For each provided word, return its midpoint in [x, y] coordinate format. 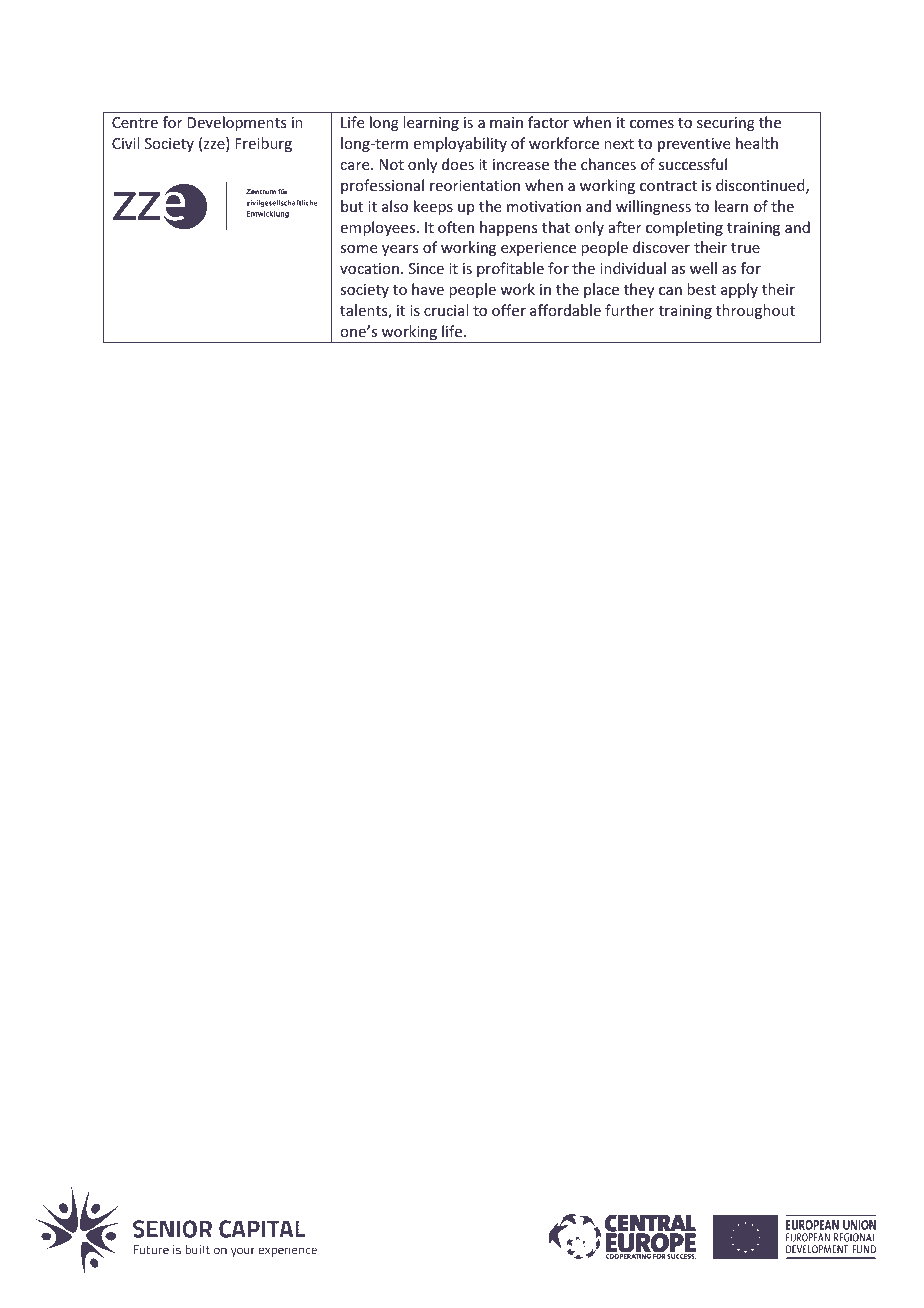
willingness [653, 207]
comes [652, 124]
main [506, 122]
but [352, 206]
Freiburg [263, 144]
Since [426, 268]
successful [693, 164]
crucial [446, 310]
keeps [433, 207]
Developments [236, 123]
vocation [369, 268]
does [458, 164]
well [703, 268]
